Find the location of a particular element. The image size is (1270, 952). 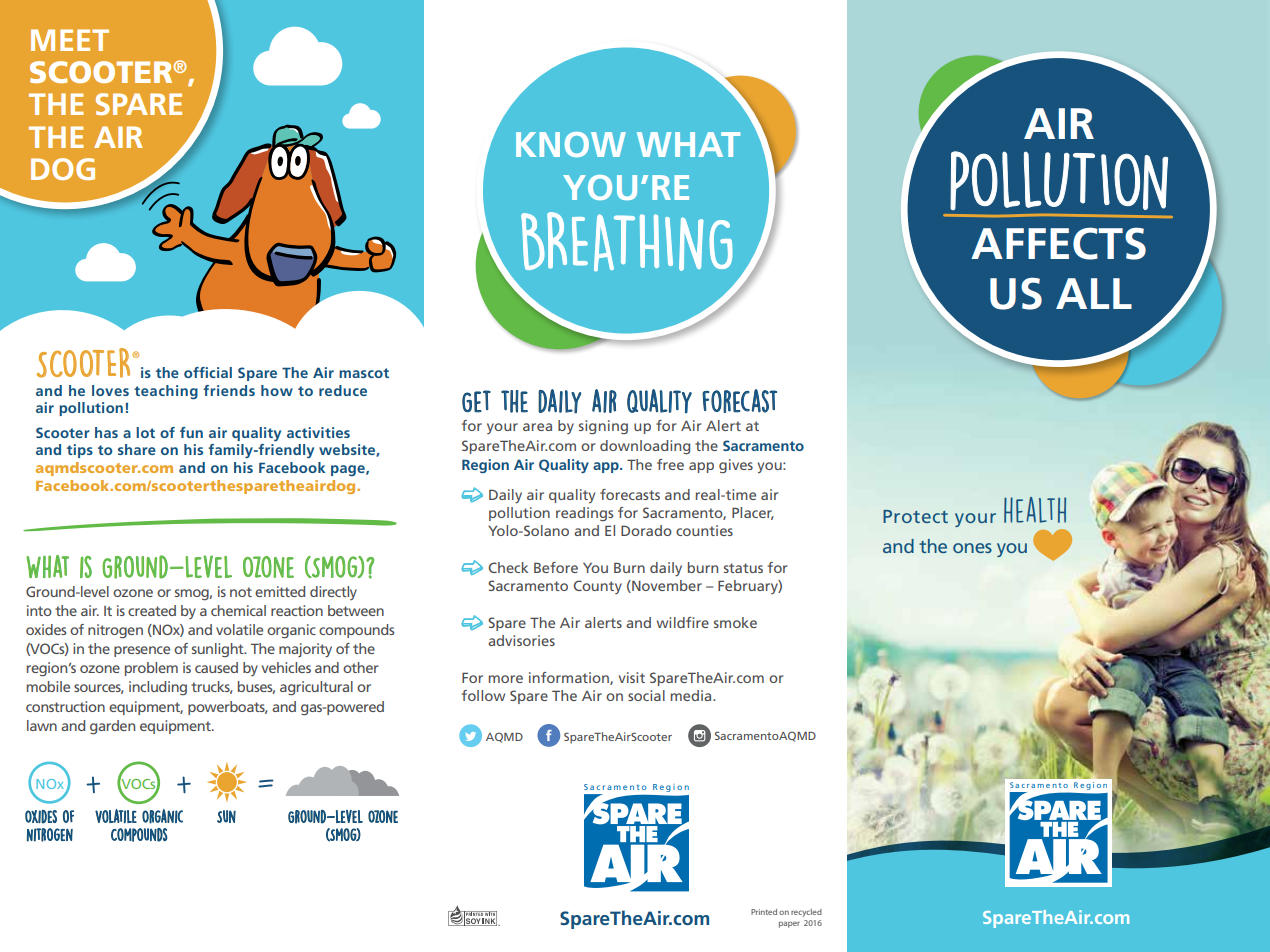

advisories is located at coordinates (521, 640).
